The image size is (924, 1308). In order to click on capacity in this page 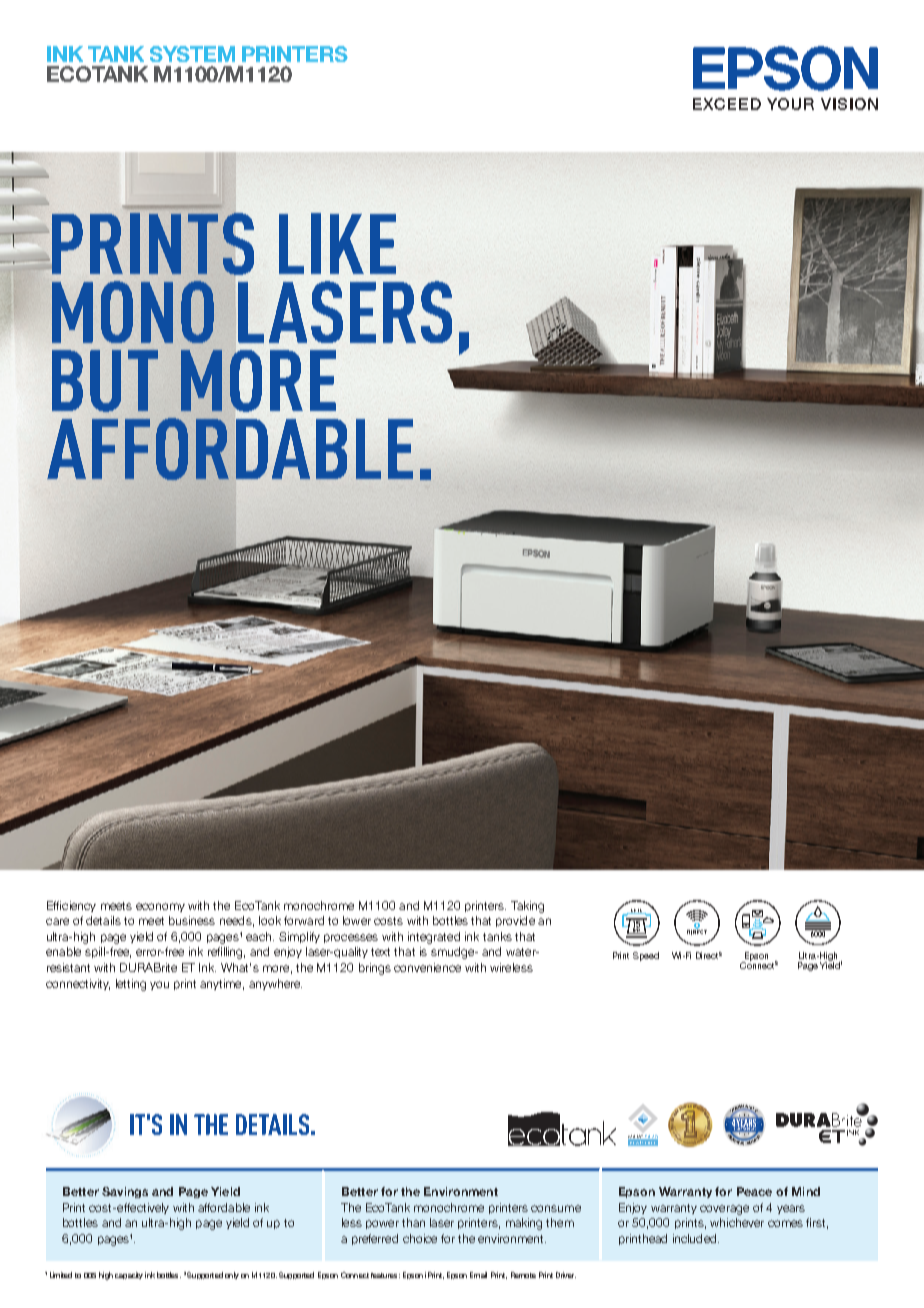, I will do `click(129, 1275)`.
